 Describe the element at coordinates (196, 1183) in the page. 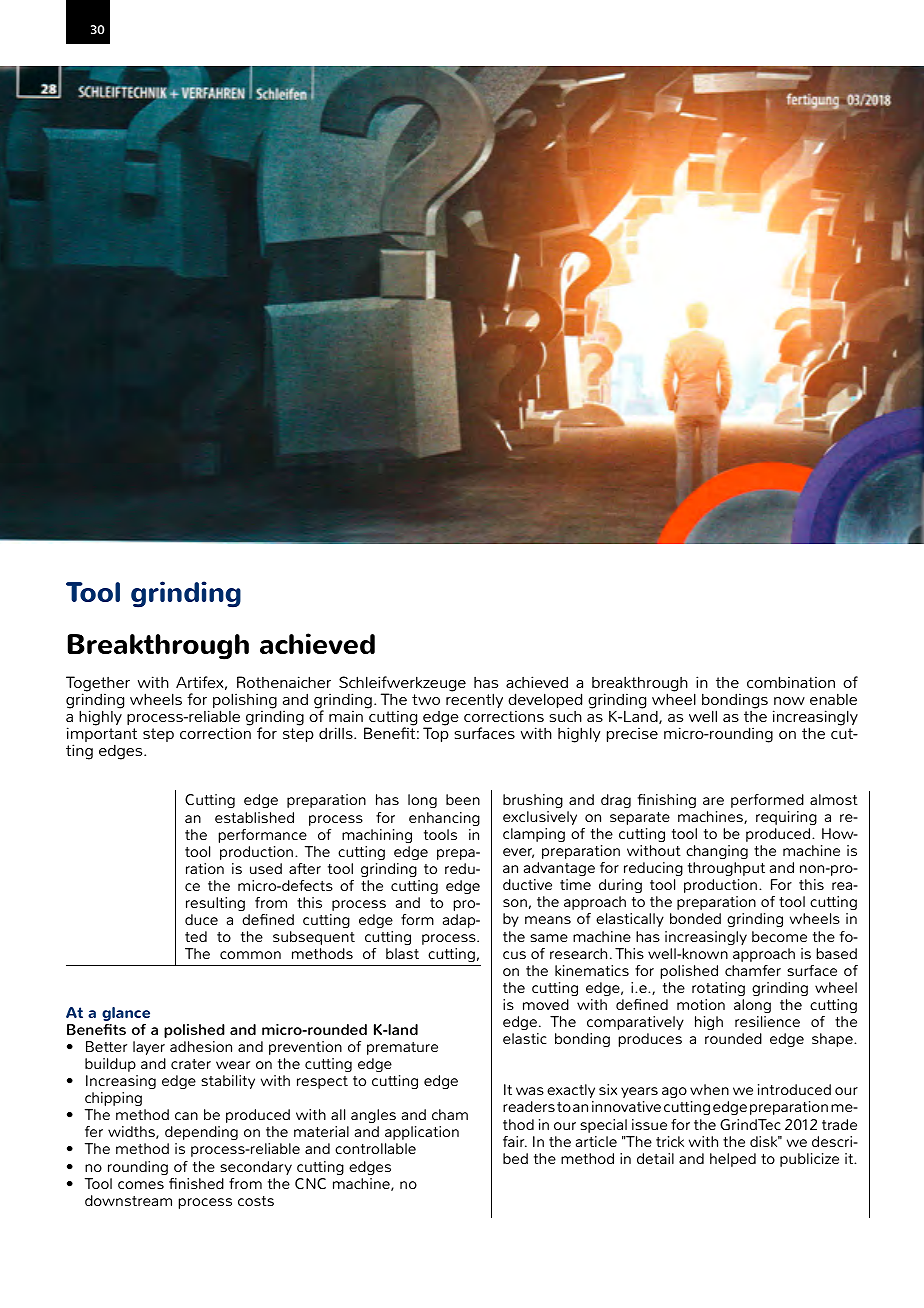

I see `finished` at that location.
